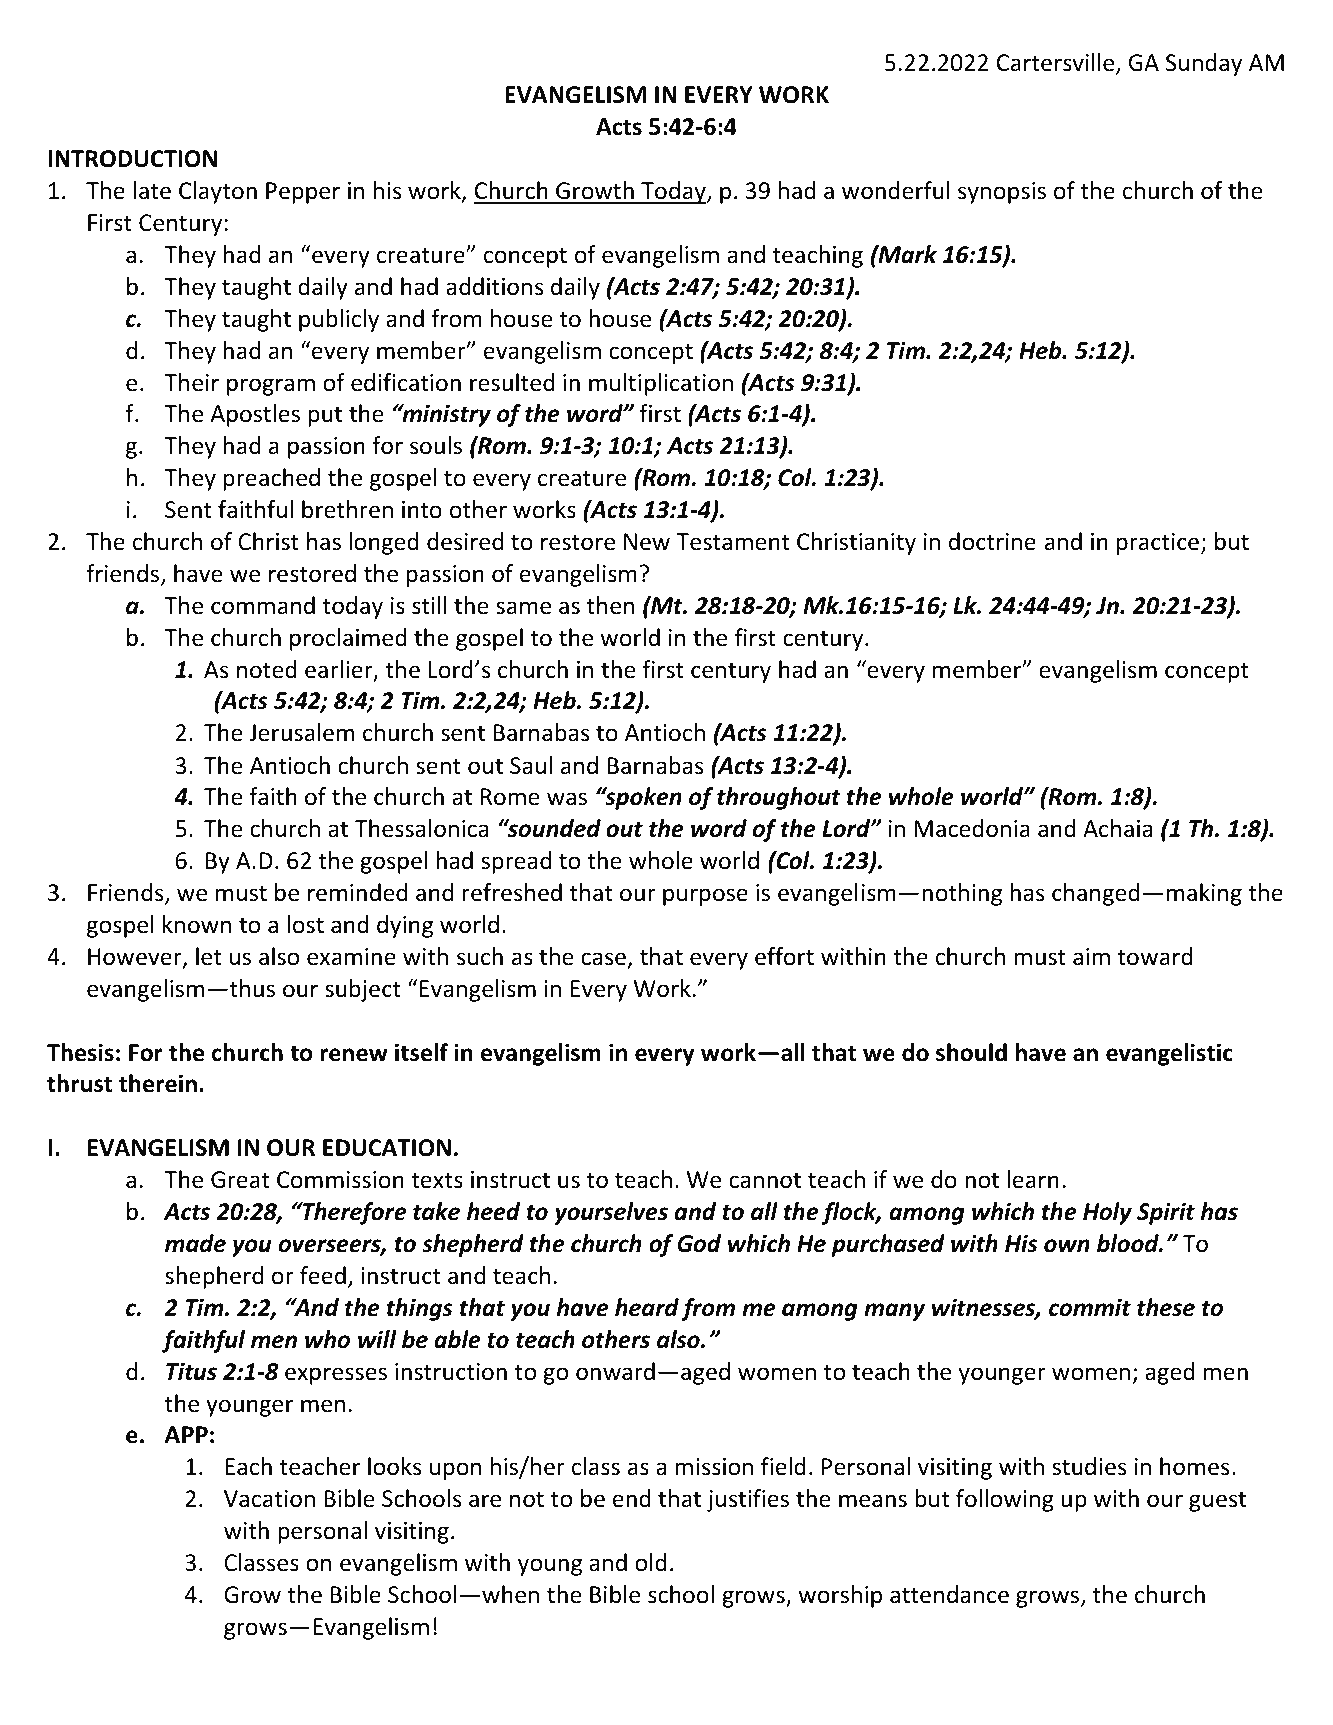 This screenshot has height=1725, width=1333. What do you see at coordinates (1158, 544) in the screenshot?
I see `practice` at bounding box center [1158, 544].
